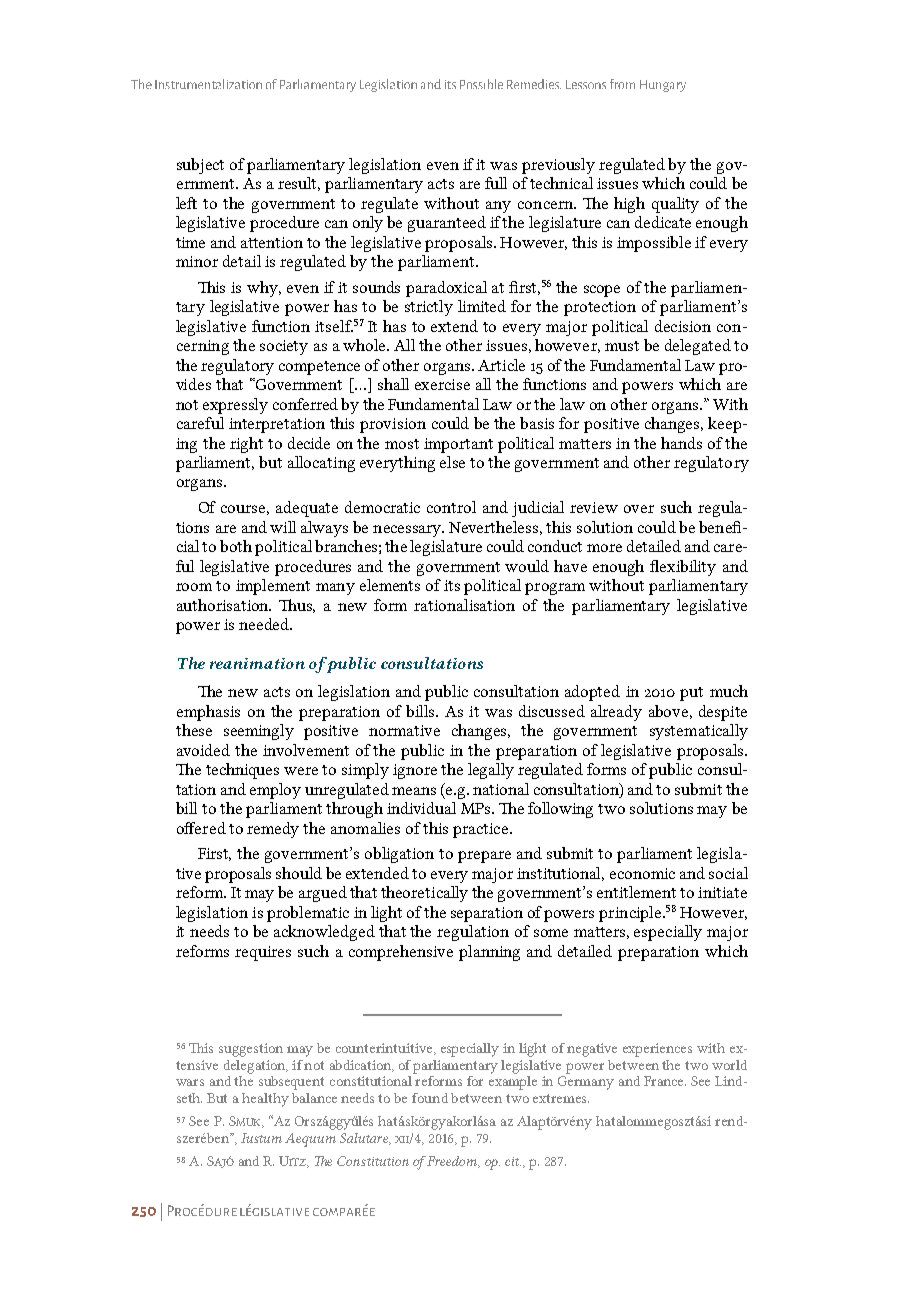 Image resolution: width=924 pixels, height=1308 pixels. What do you see at coordinates (272, 242) in the document?
I see `attention` at bounding box center [272, 242].
